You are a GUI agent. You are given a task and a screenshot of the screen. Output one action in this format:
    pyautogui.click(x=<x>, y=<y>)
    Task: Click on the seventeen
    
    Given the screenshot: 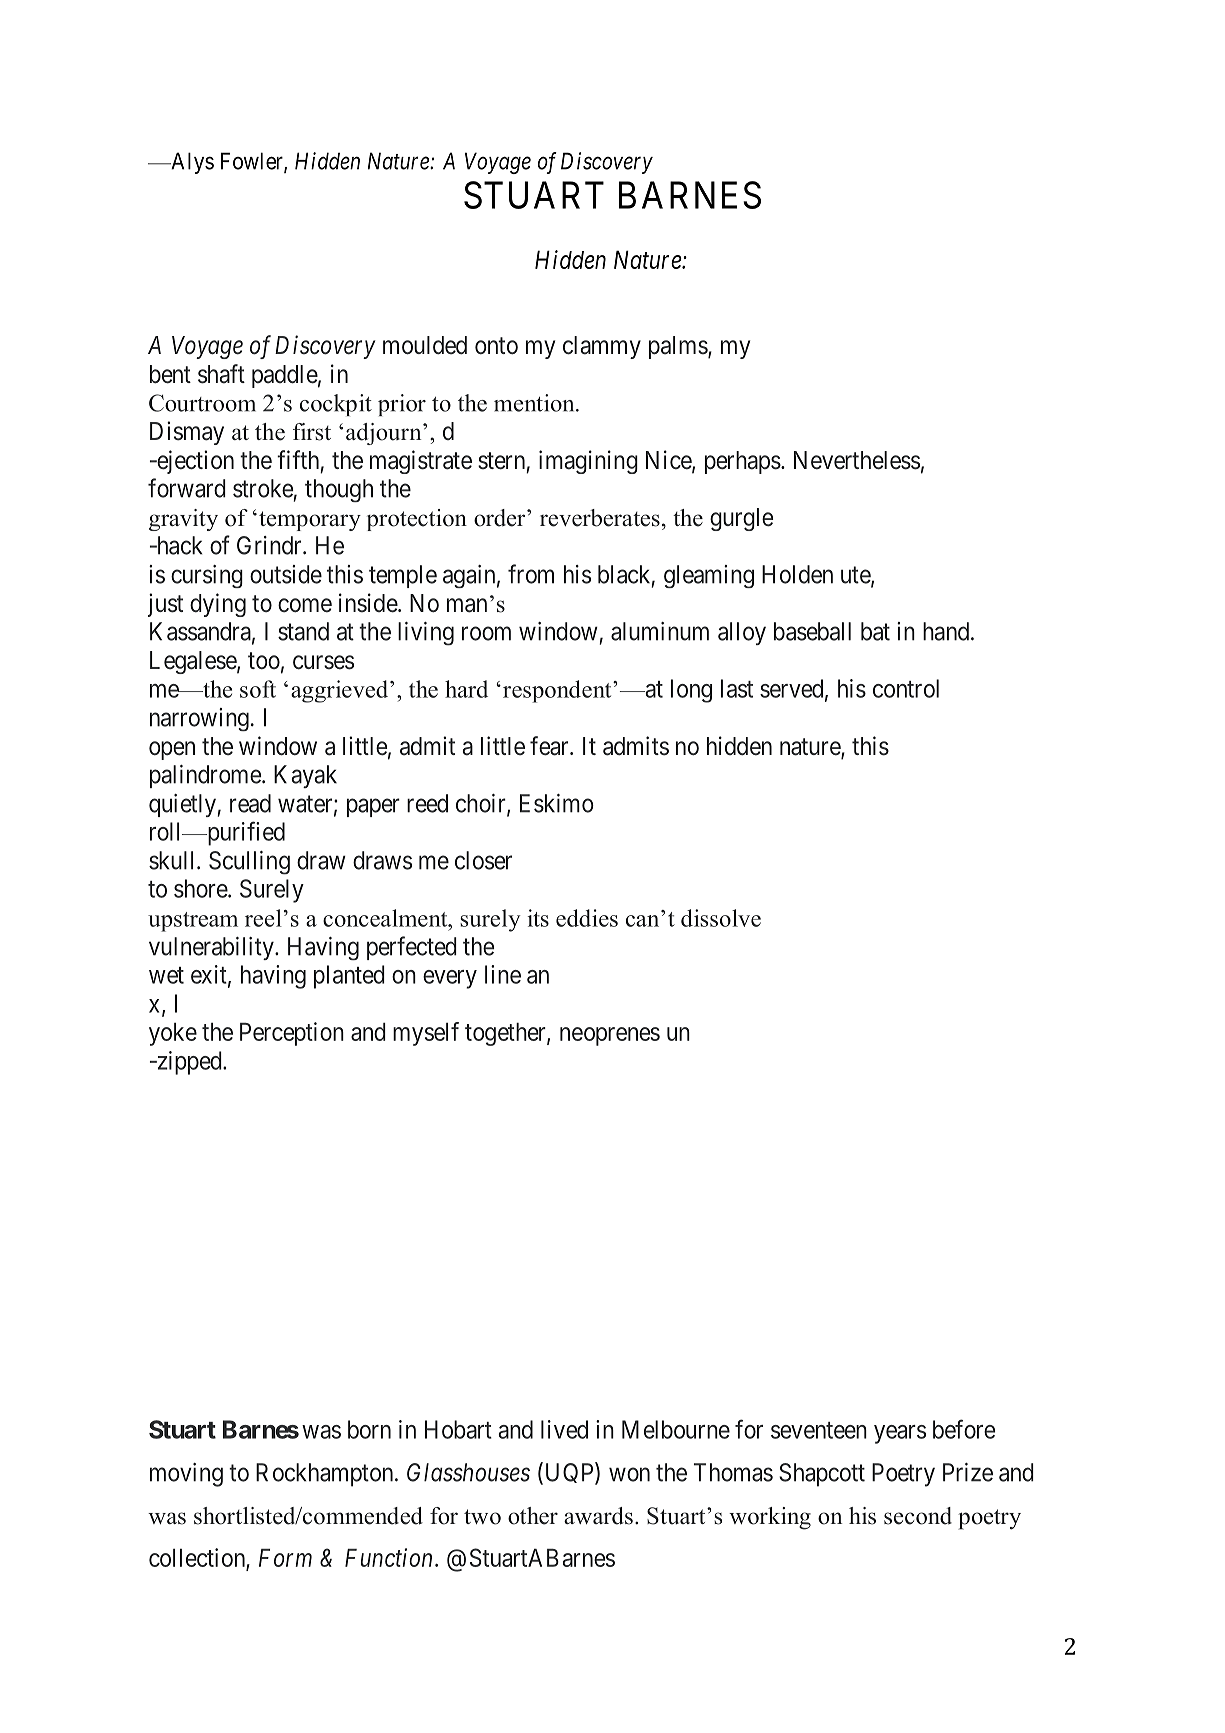 What is the action you would take?
    pyautogui.click(x=819, y=1430)
